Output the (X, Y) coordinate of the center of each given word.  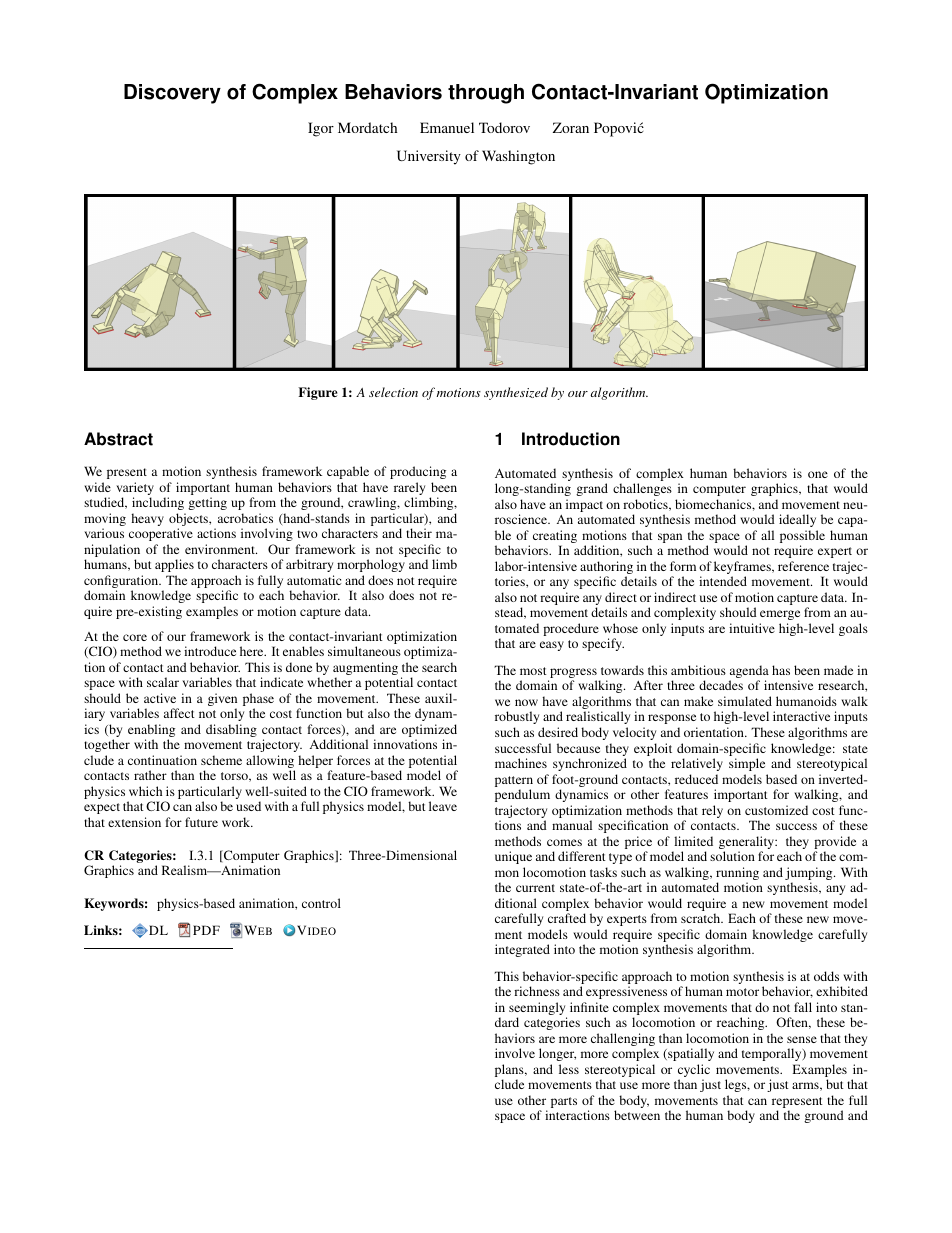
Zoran (571, 127)
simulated (745, 701)
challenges (642, 489)
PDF (206, 930)
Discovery (172, 94)
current (535, 888)
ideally (797, 520)
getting (207, 503)
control (321, 903)
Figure (317, 393)
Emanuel (447, 127)
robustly (517, 717)
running (737, 875)
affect (179, 713)
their (419, 533)
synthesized (516, 393)
